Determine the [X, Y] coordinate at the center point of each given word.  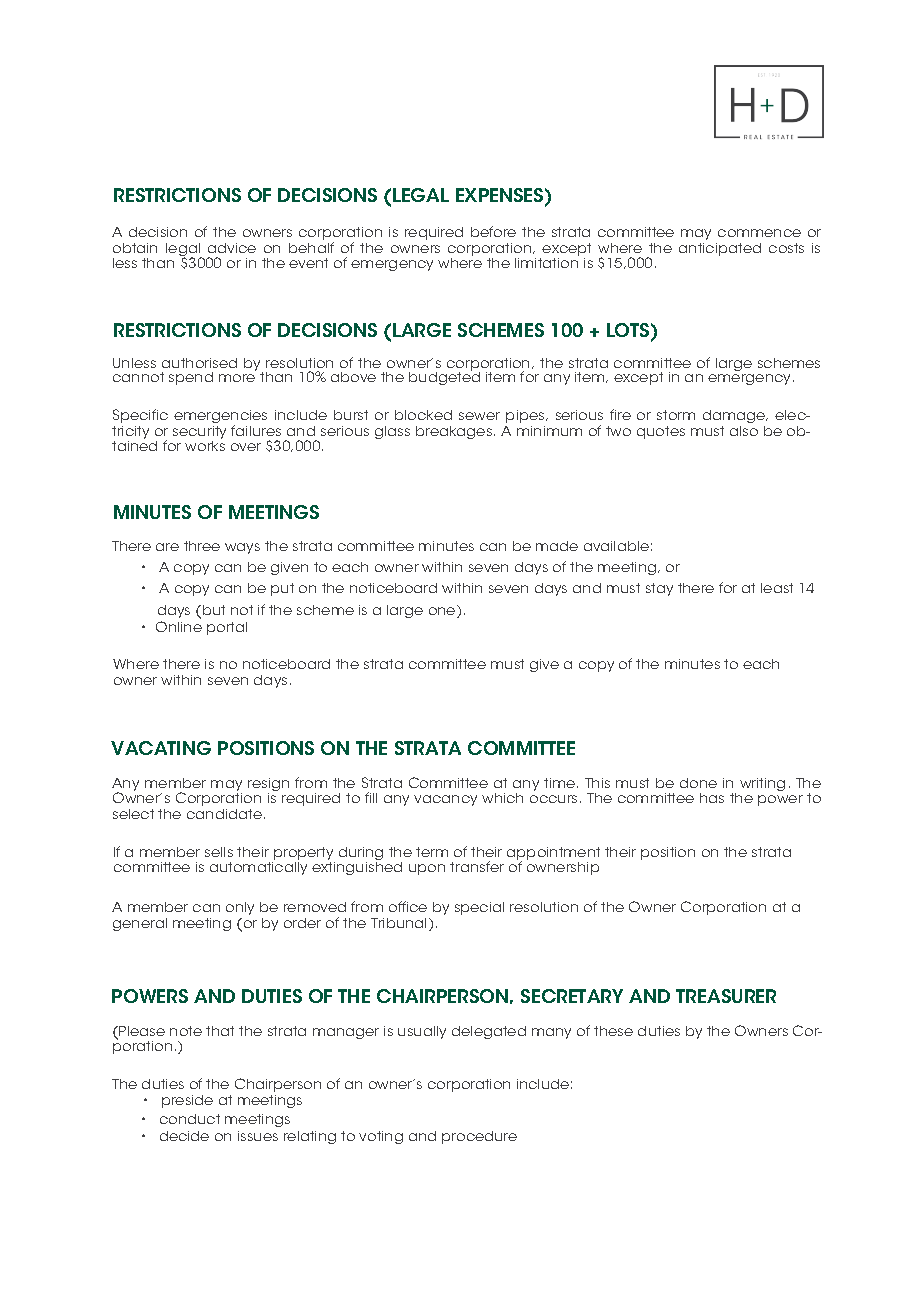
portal [227, 628]
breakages [455, 432]
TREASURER [726, 996]
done [698, 783]
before [493, 231]
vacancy [445, 800]
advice [232, 248]
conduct [190, 1119]
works [205, 446]
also [744, 431]
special [479, 908]
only [240, 908]
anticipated [720, 249]
